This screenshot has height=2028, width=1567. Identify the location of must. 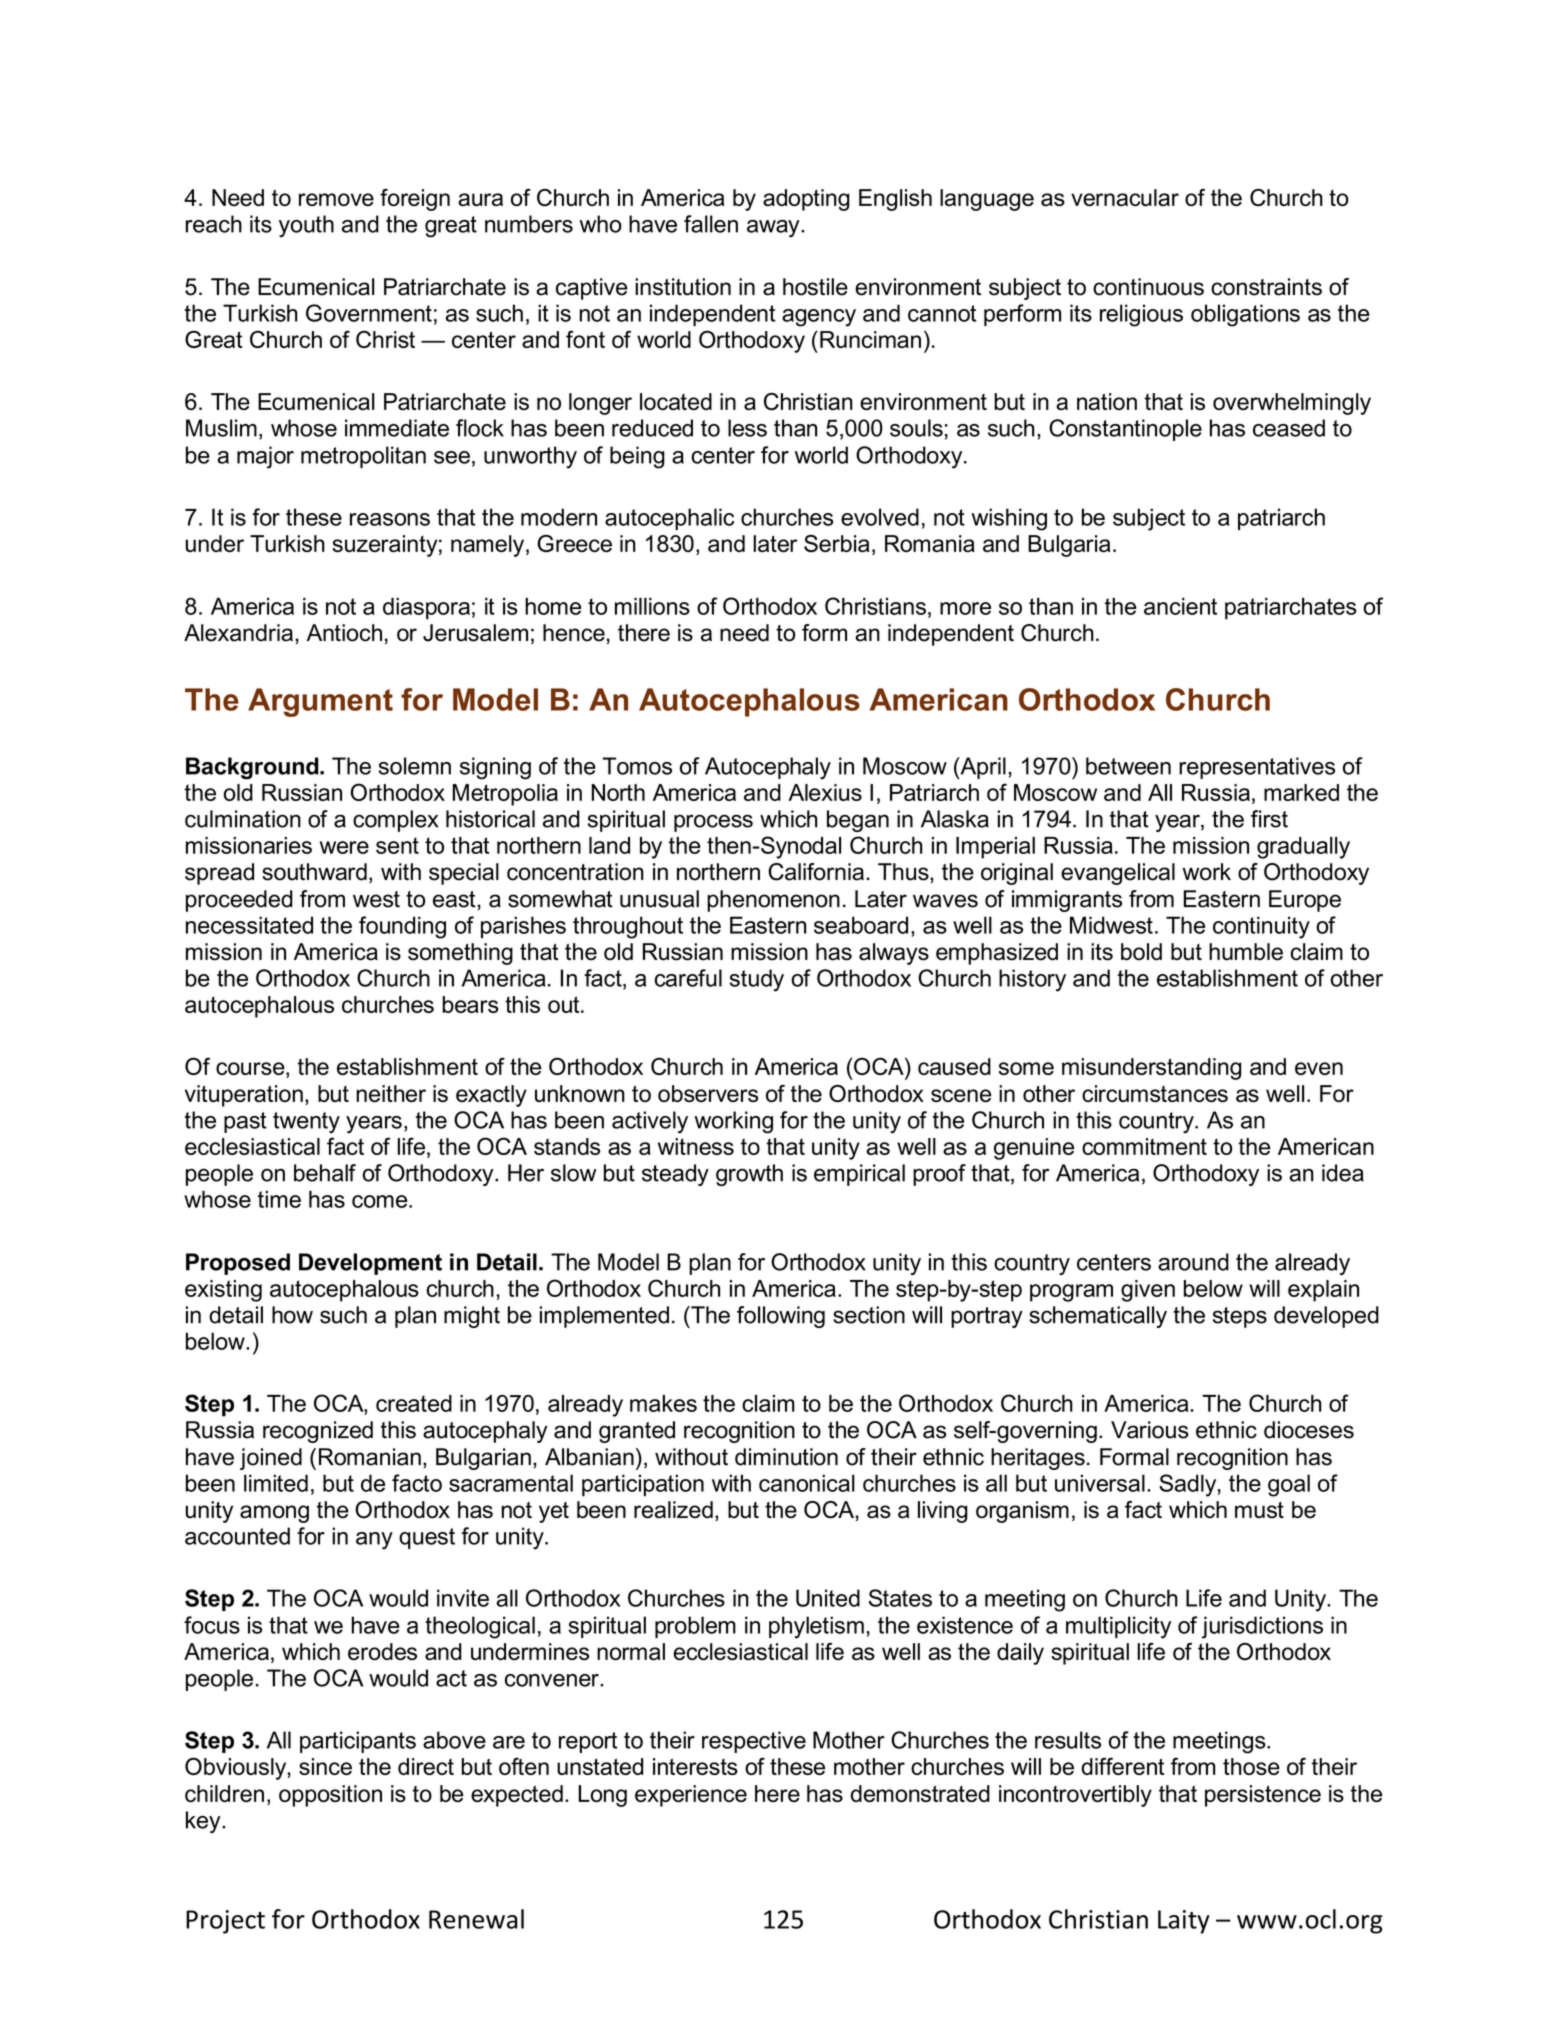
(1259, 1510).
